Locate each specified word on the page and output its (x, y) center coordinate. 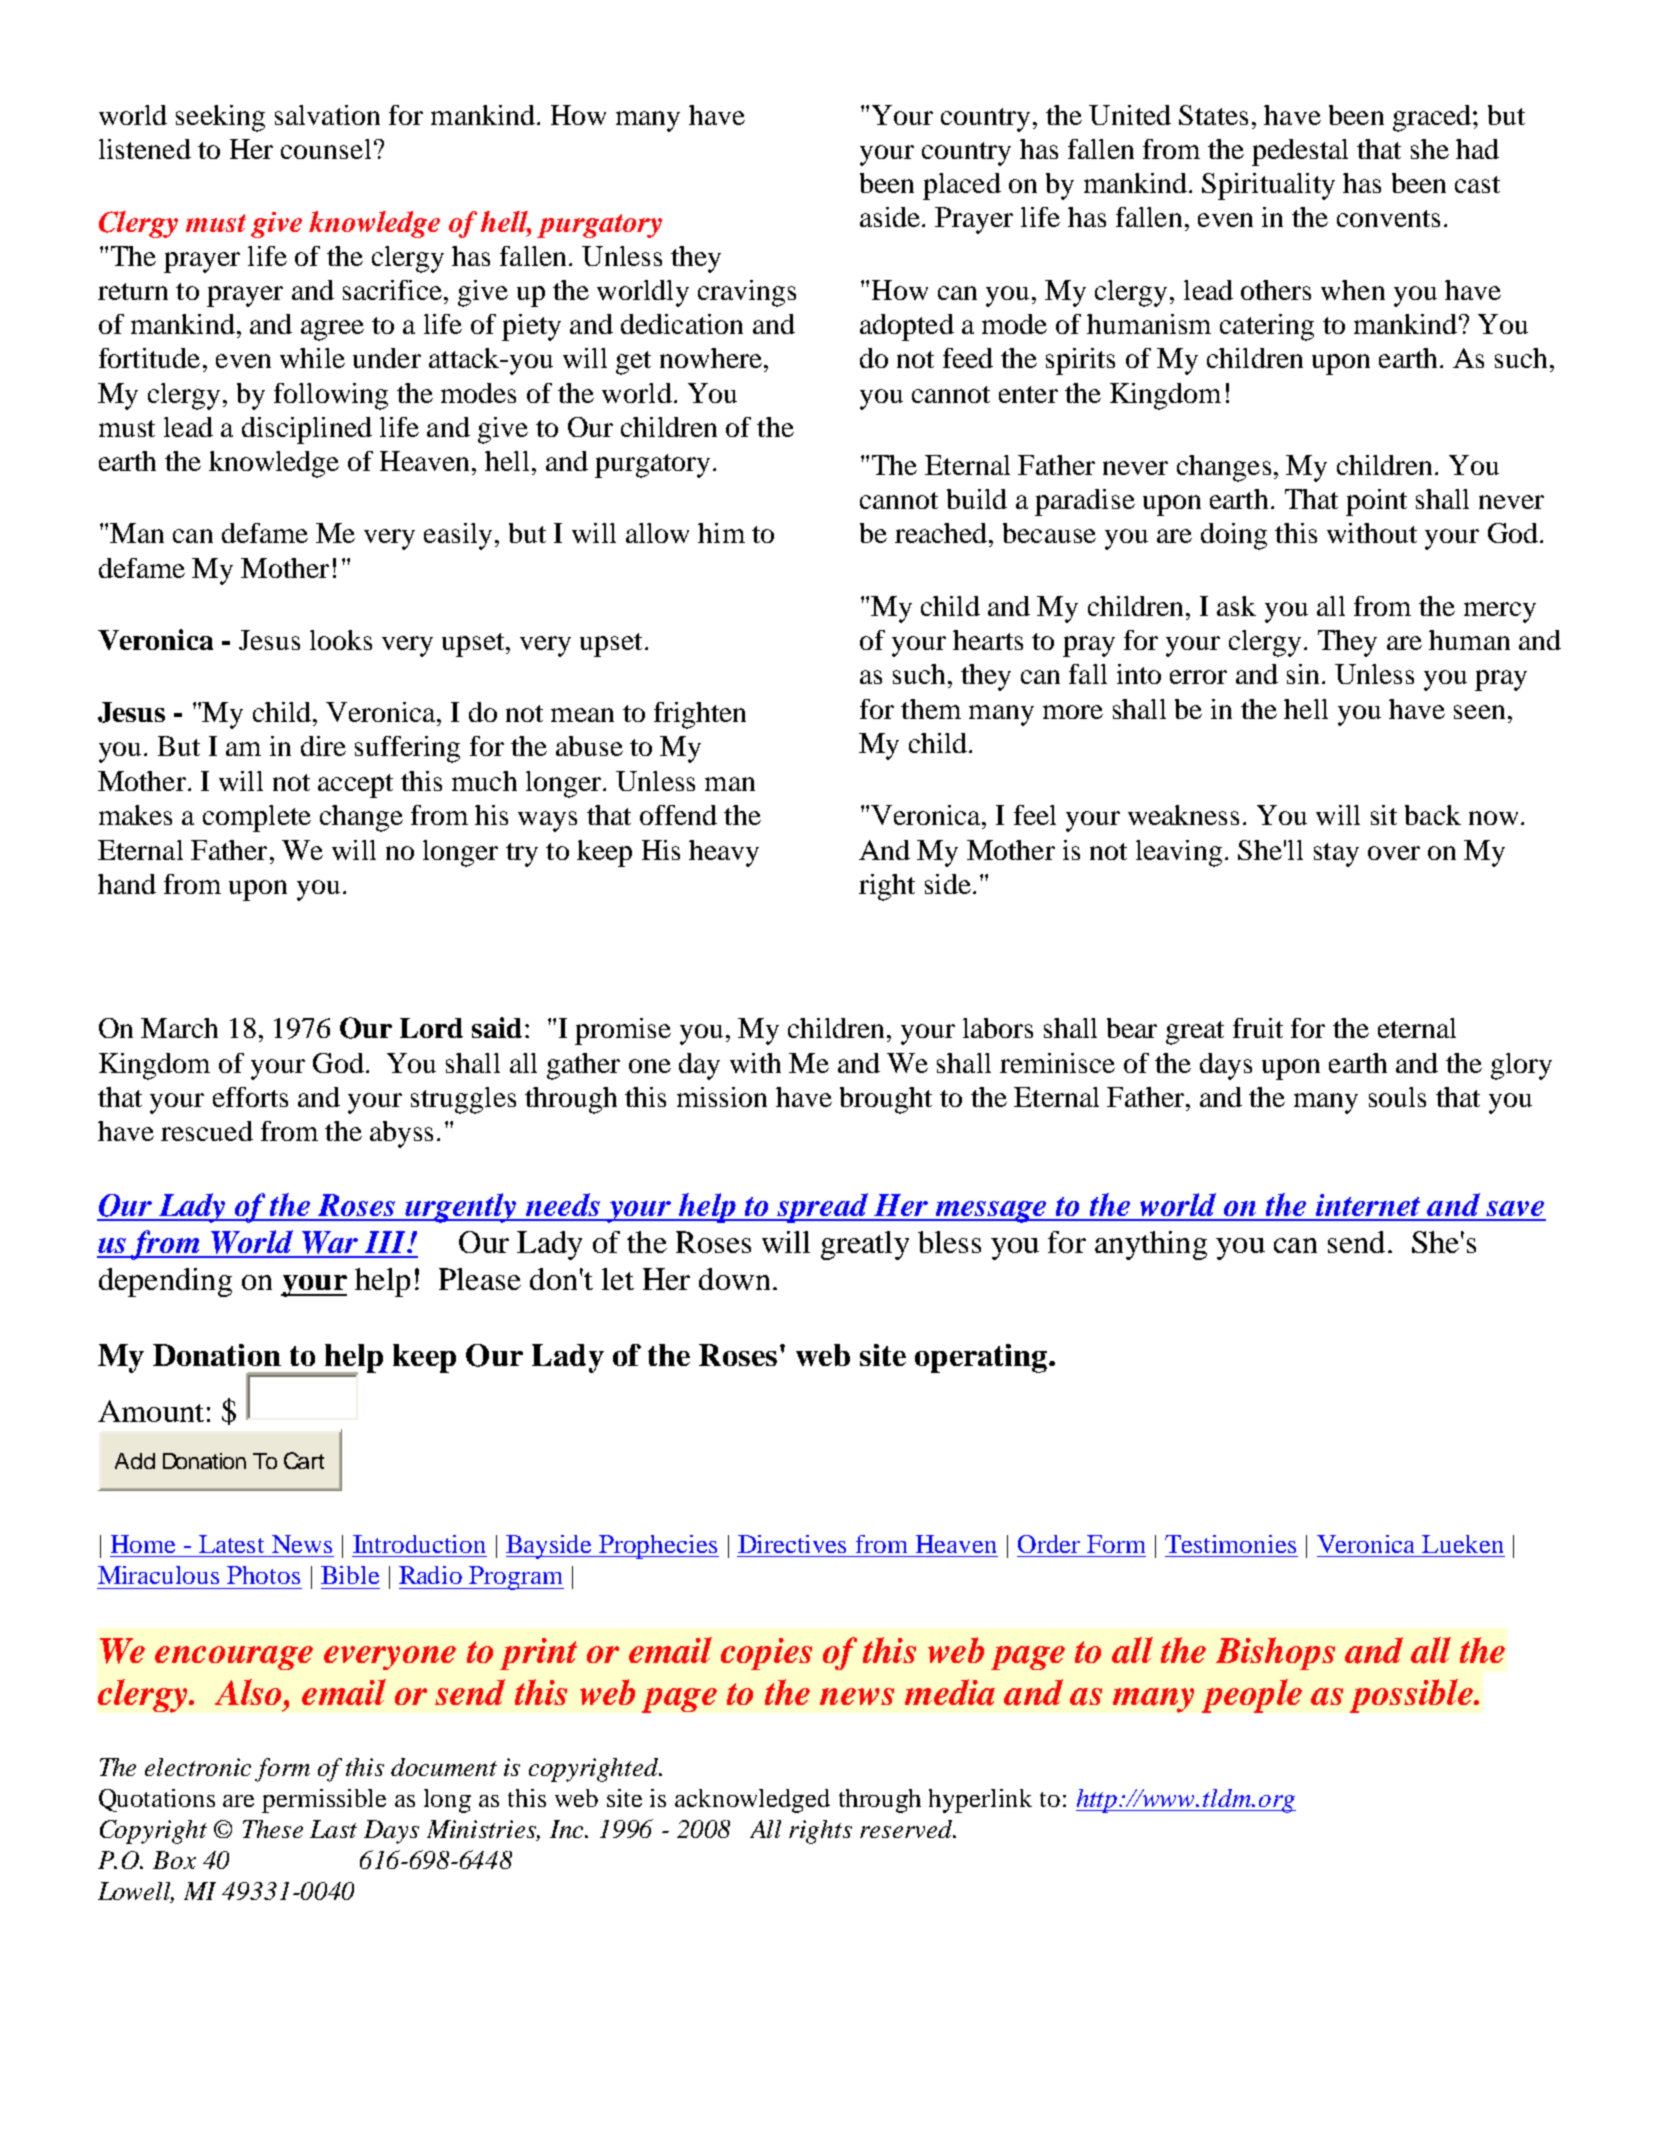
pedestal (1300, 152)
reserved (908, 1829)
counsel (326, 149)
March (179, 1028)
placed (962, 186)
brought (886, 1100)
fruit (1258, 1028)
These (273, 1829)
